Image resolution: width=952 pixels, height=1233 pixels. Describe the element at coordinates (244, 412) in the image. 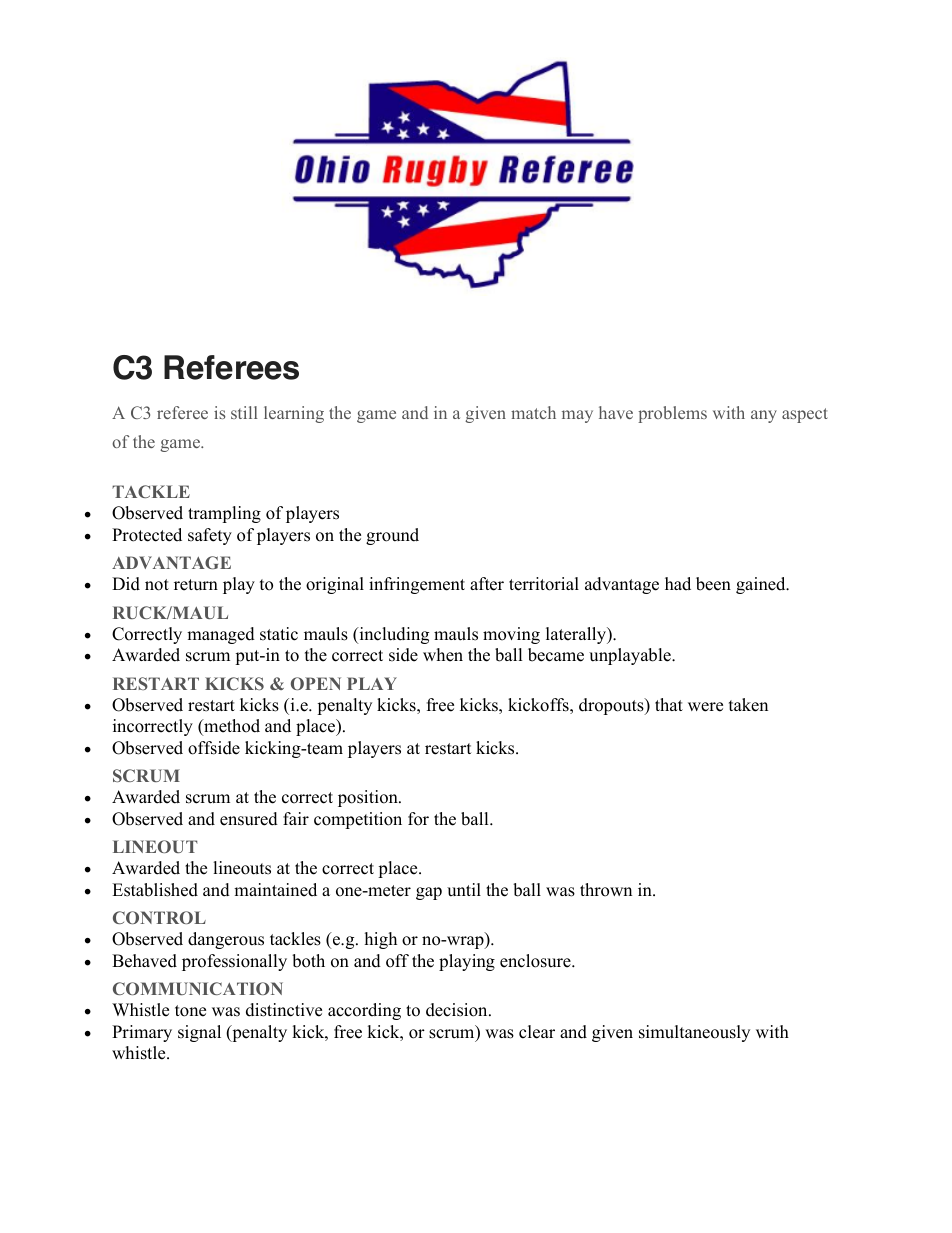

I see `still` at that location.
